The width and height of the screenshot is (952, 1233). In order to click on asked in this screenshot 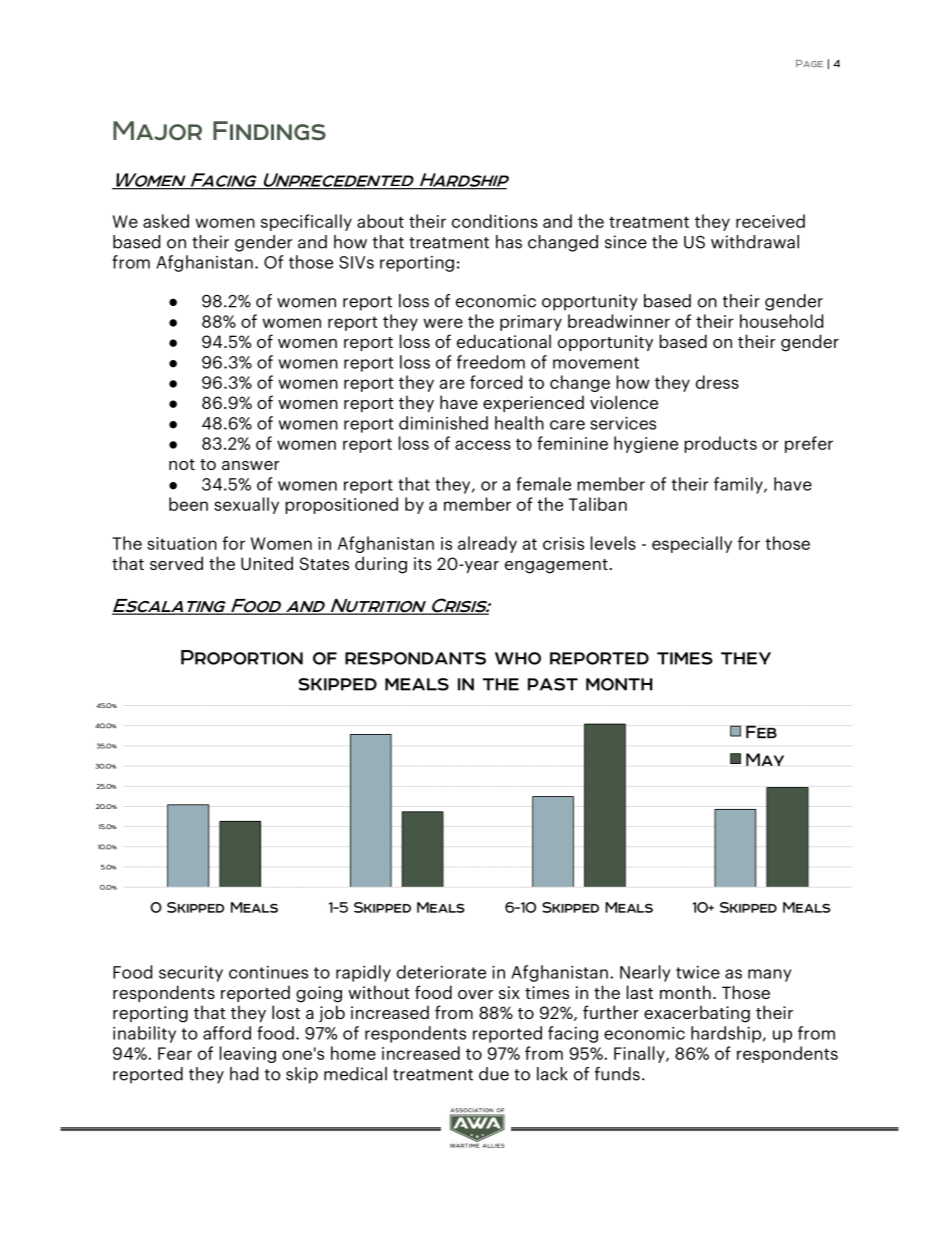, I will do `click(166, 221)`.
